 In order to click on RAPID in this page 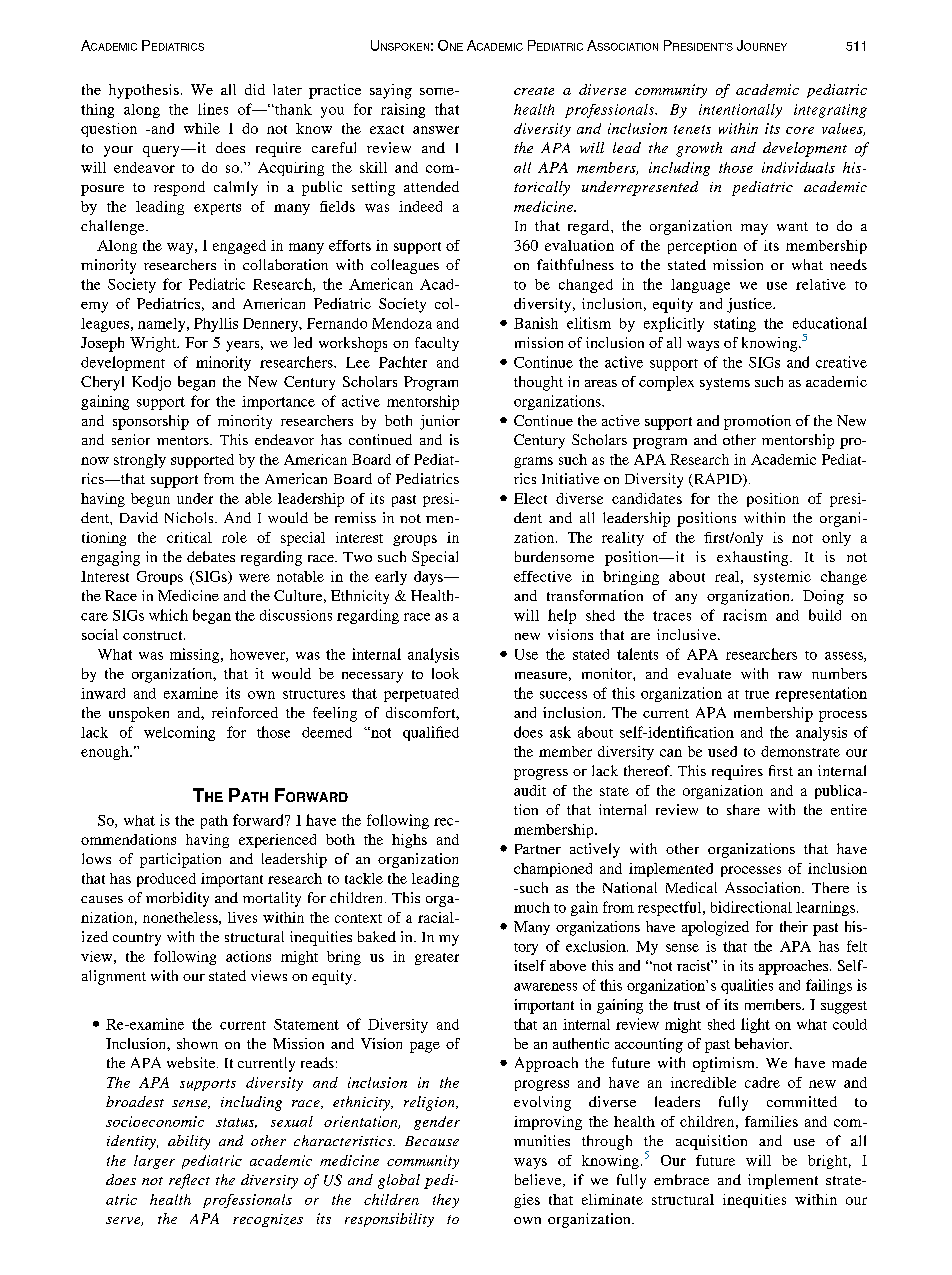, I will do `click(717, 480)`.
